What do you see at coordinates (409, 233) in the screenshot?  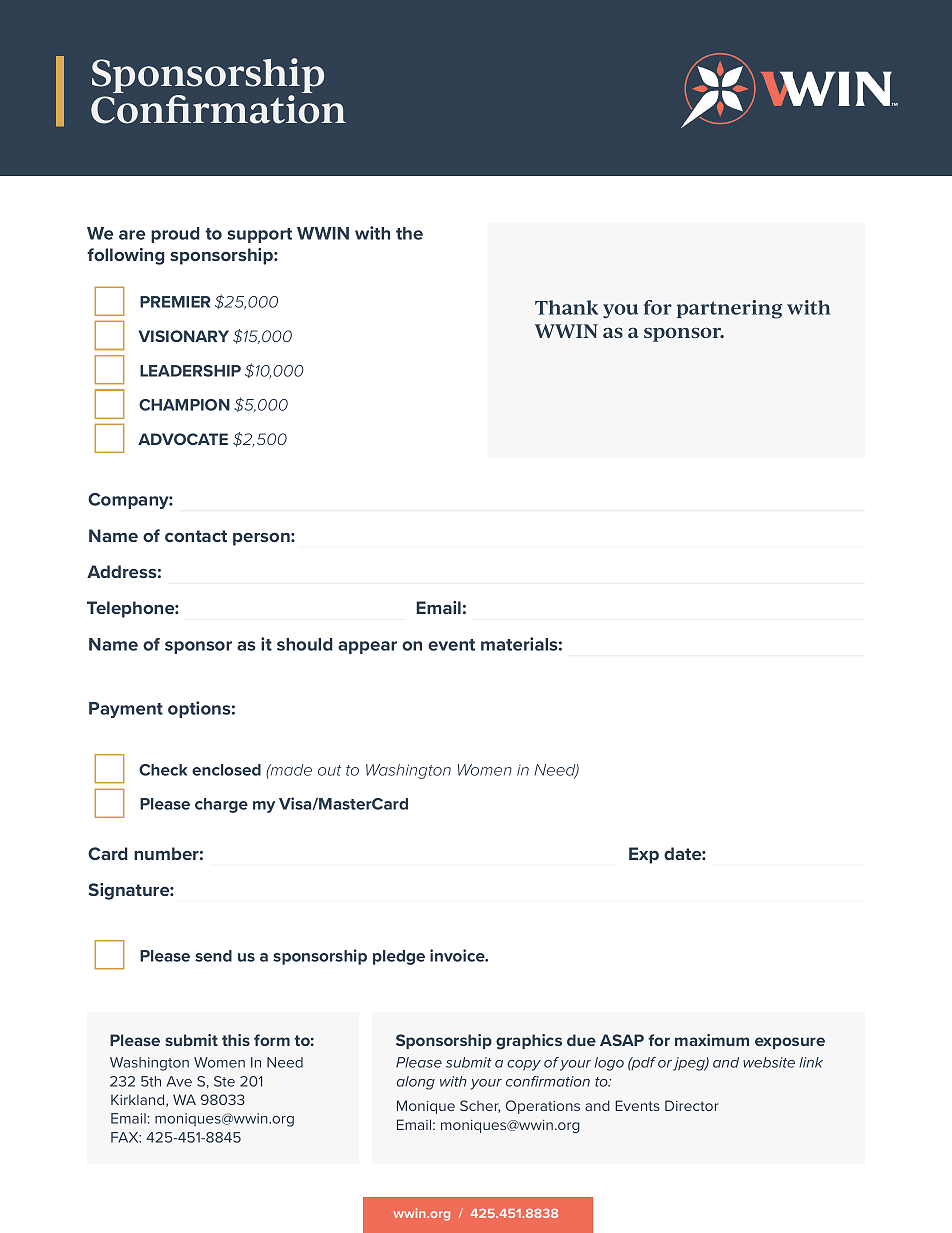 I see `the` at bounding box center [409, 233].
